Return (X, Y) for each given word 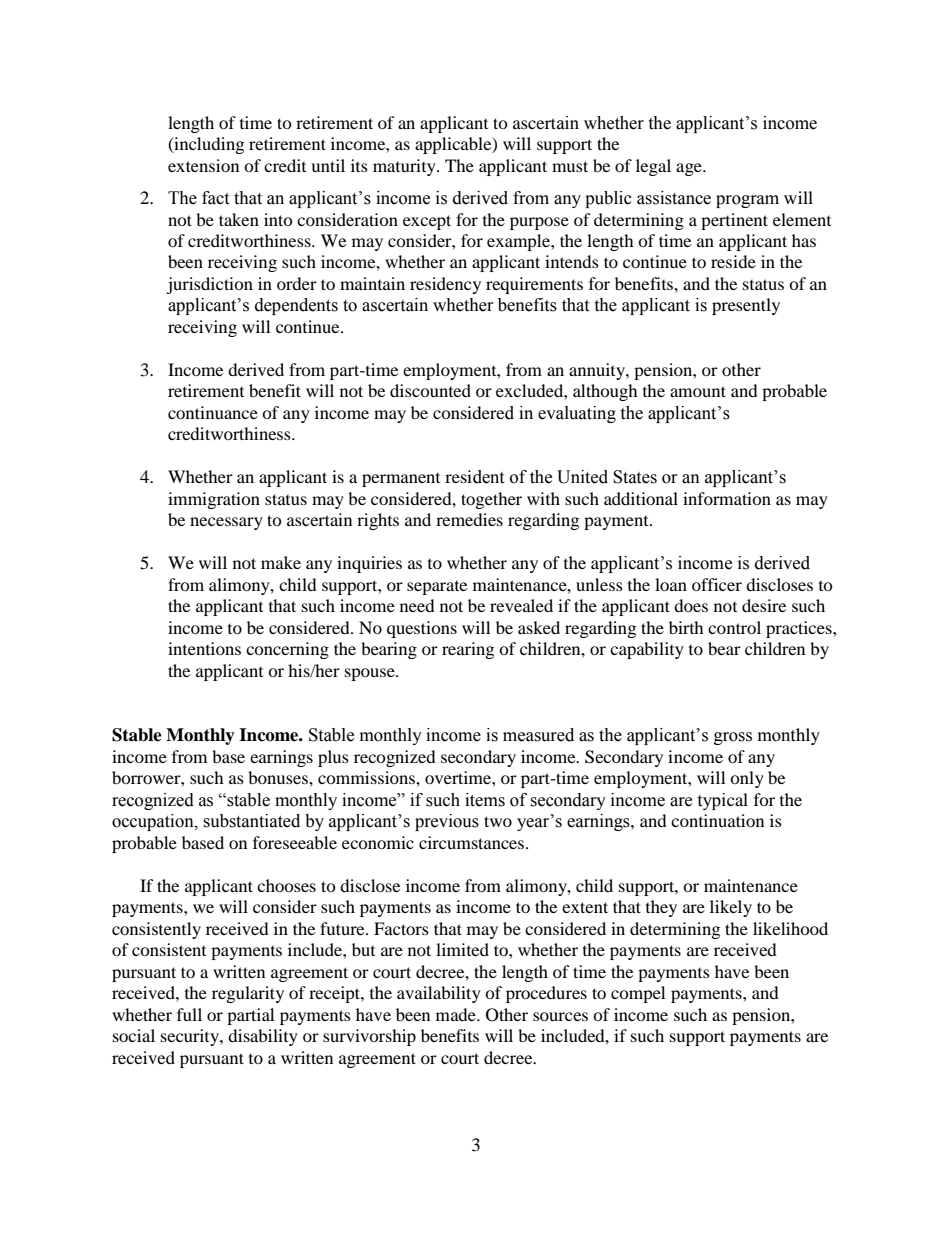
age (690, 169)
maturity (405, 167)
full (189, 1014)
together (491, 500)
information (727, 498)
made (457, 1014)
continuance (213, 412)
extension (203, 165)
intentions (204, 648)
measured (538, 735)
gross (733, 738)
